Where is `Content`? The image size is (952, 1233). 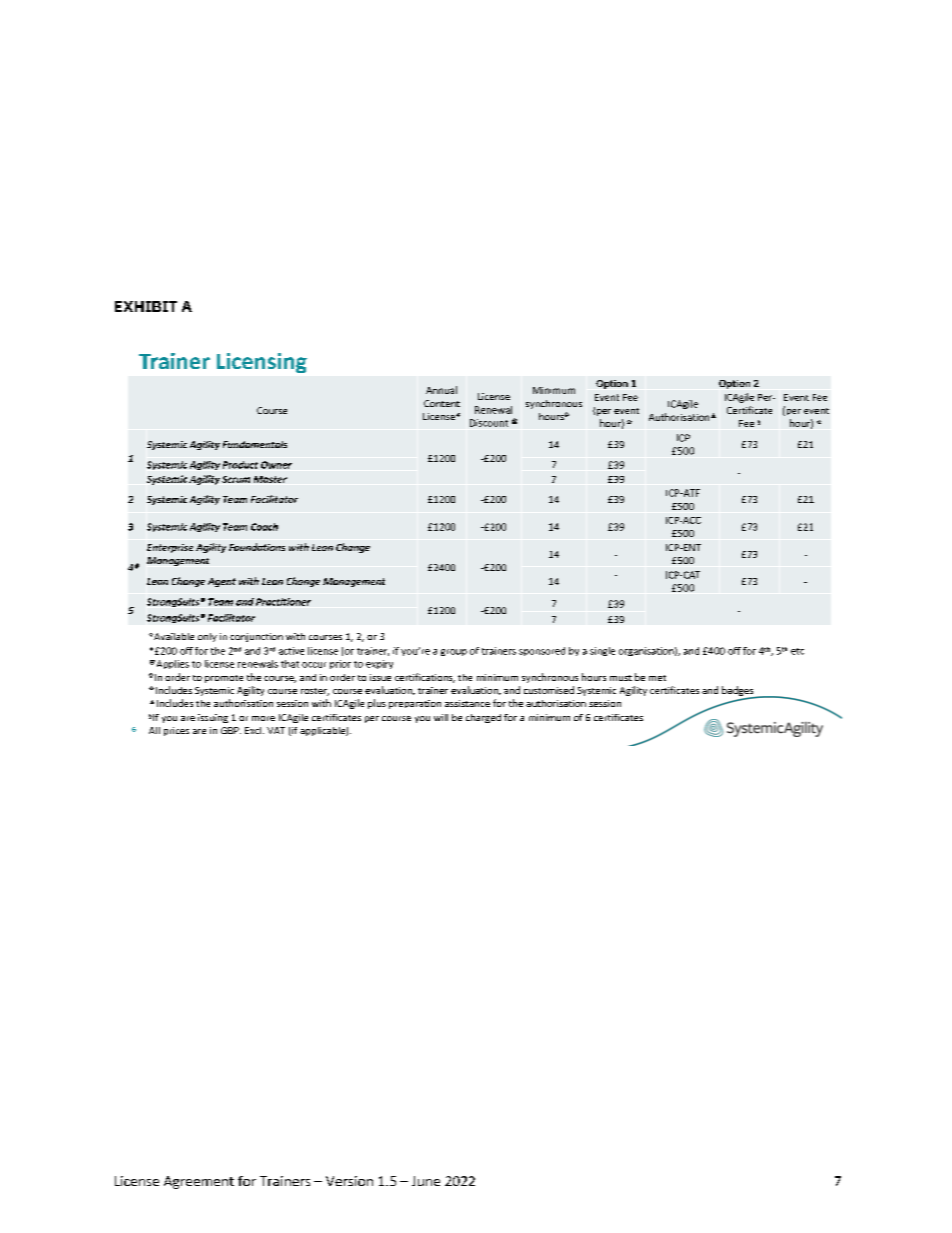 Content is located at coordinates (442, 403).
